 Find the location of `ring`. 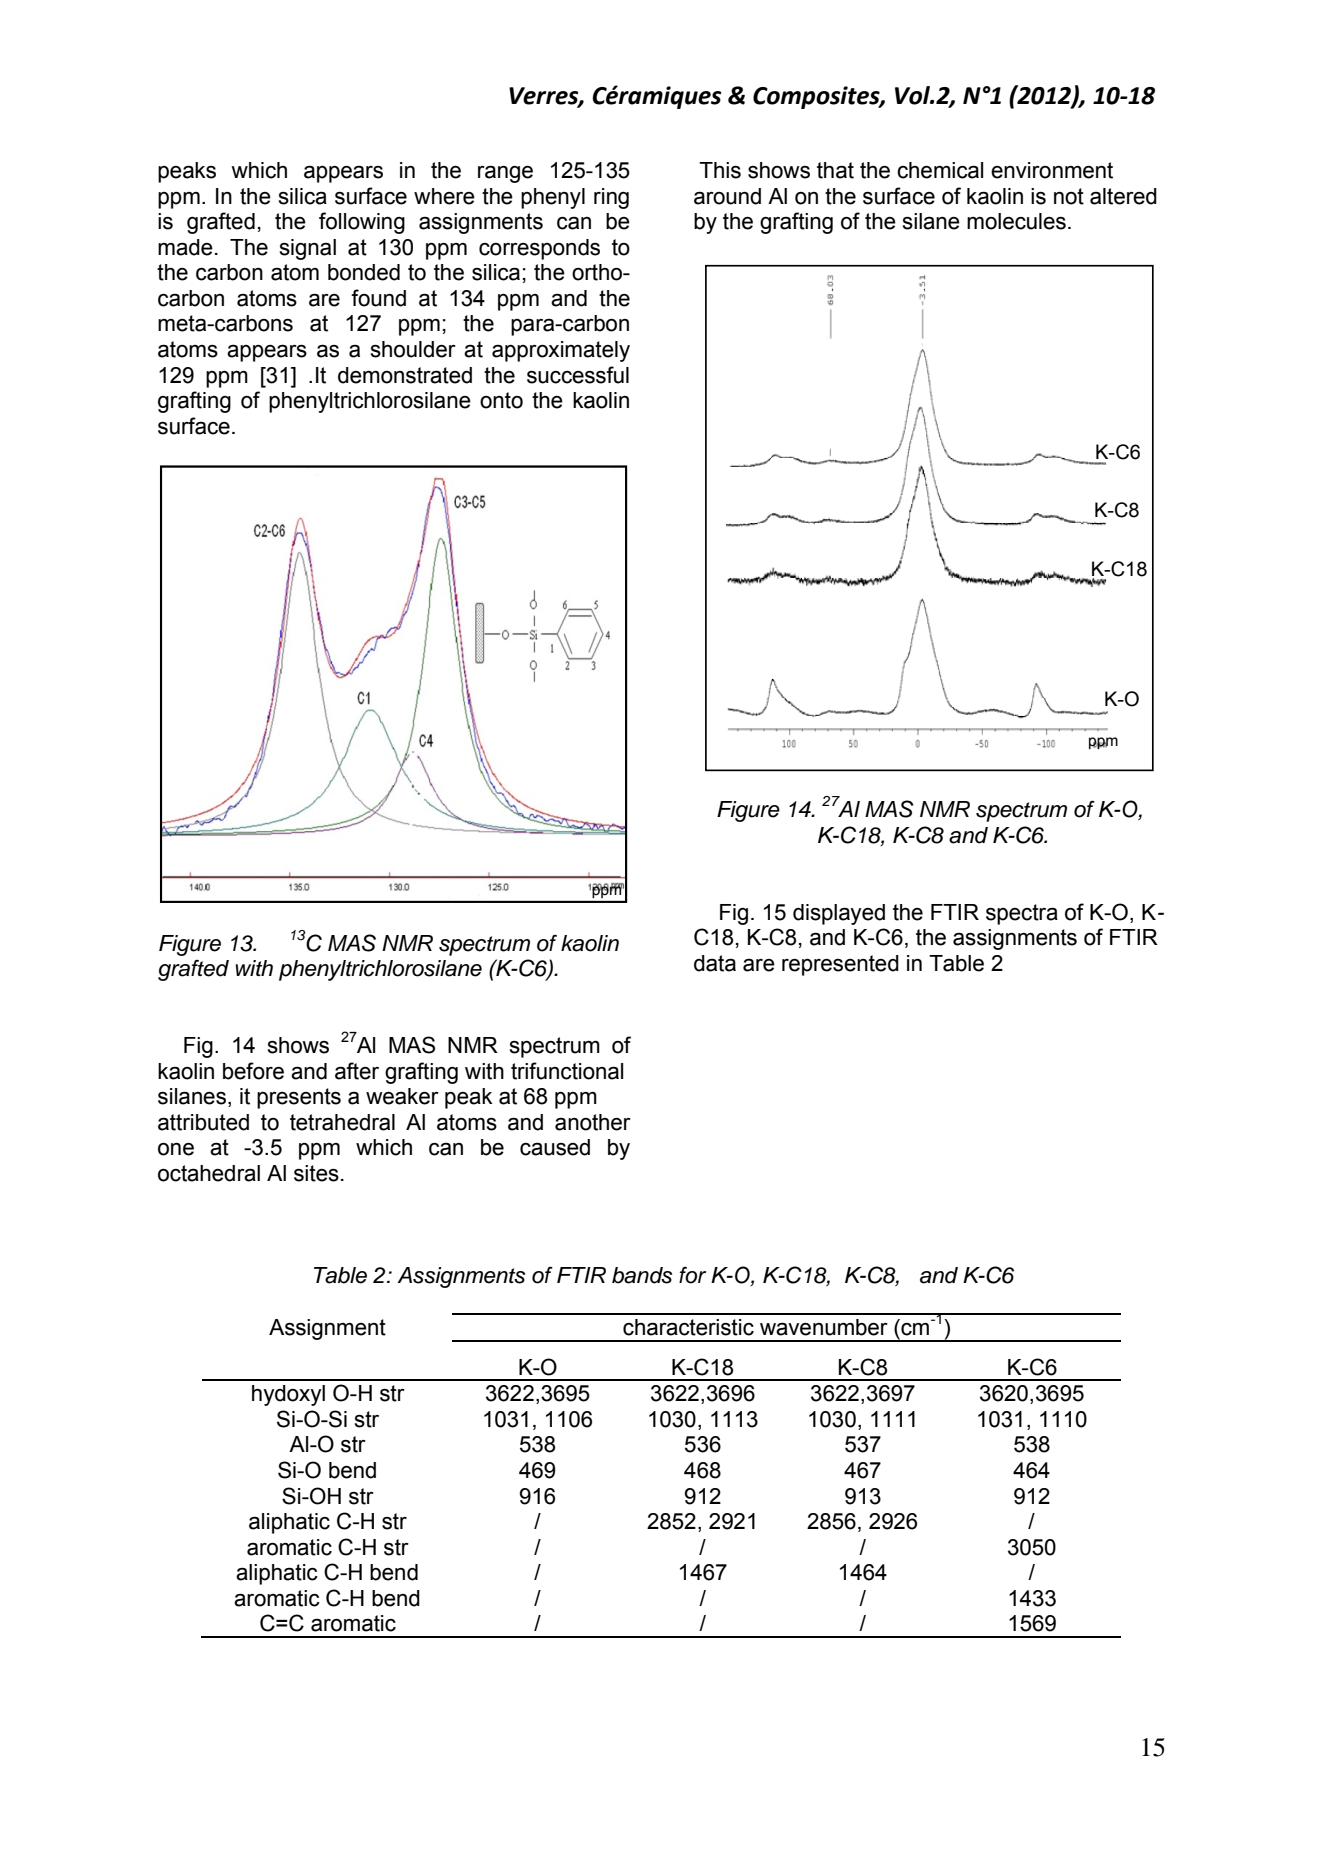

ring is located at coordinates (611, 198).
